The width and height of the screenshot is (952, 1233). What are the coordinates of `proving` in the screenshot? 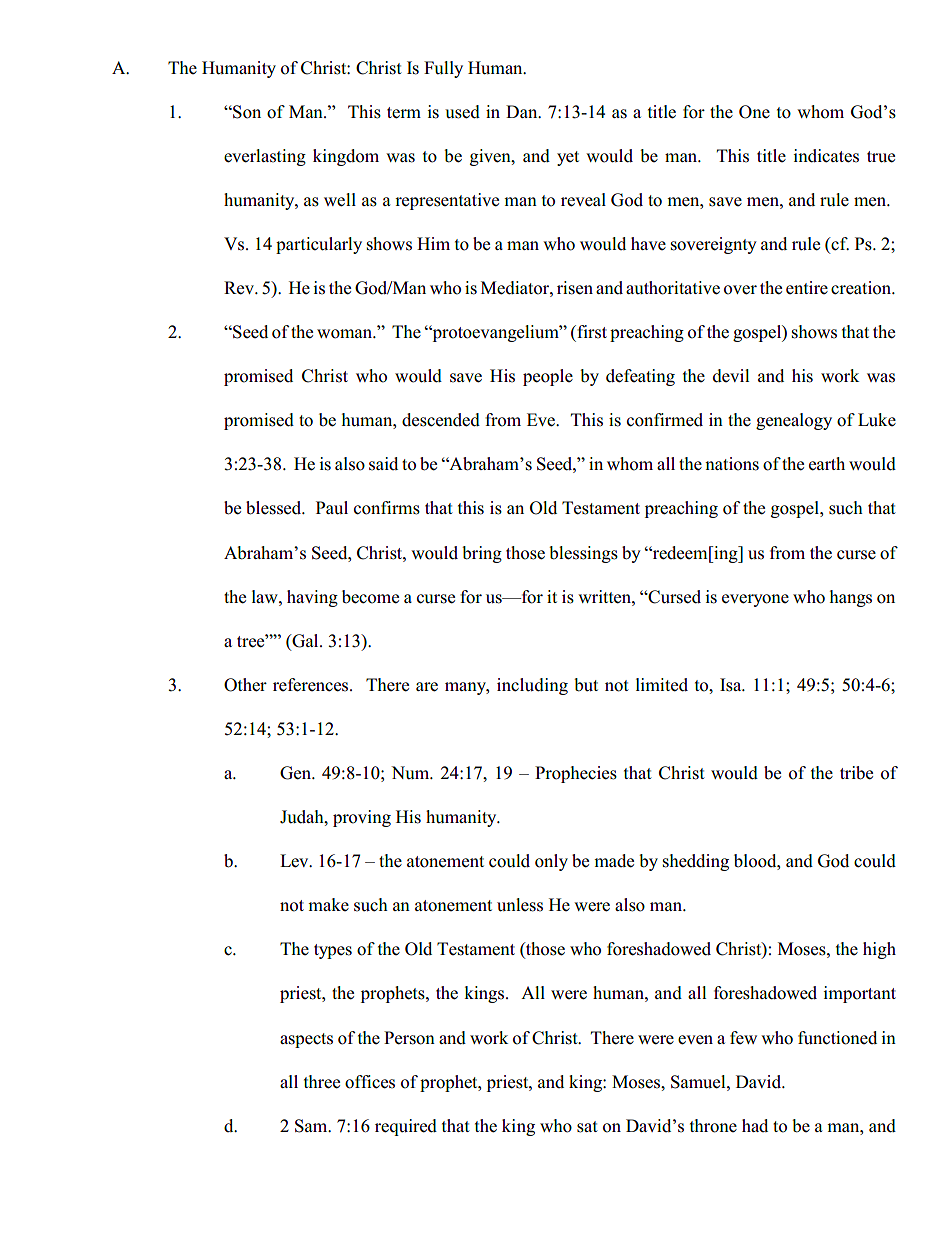 It's located at (362, 818).
